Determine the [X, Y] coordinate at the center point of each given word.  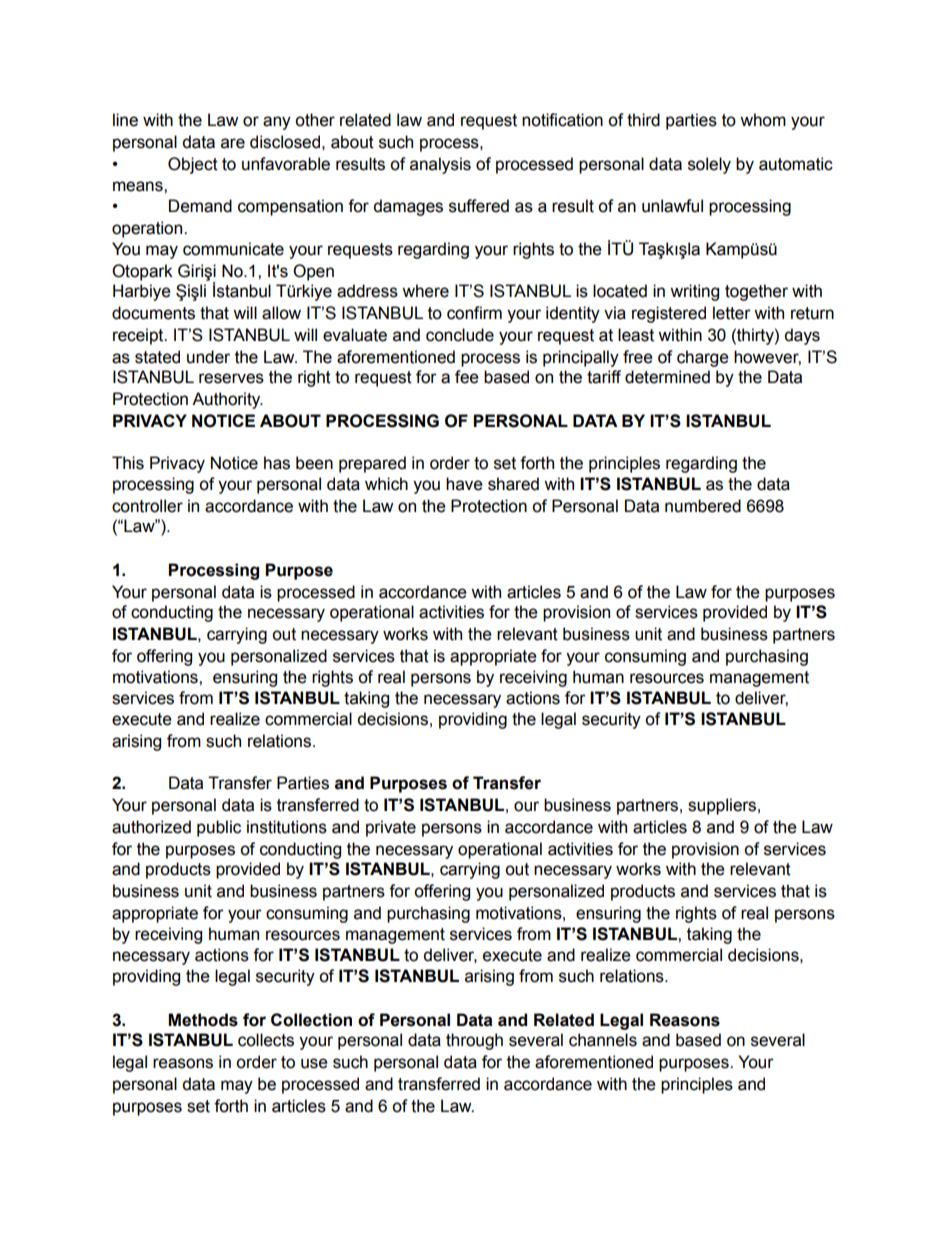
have [464, 484]
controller [147, 506]
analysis [440, 165]
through [474, 1041]
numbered [703, 506]
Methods [203, 1020]
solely [709, 165]
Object [193, 165]
